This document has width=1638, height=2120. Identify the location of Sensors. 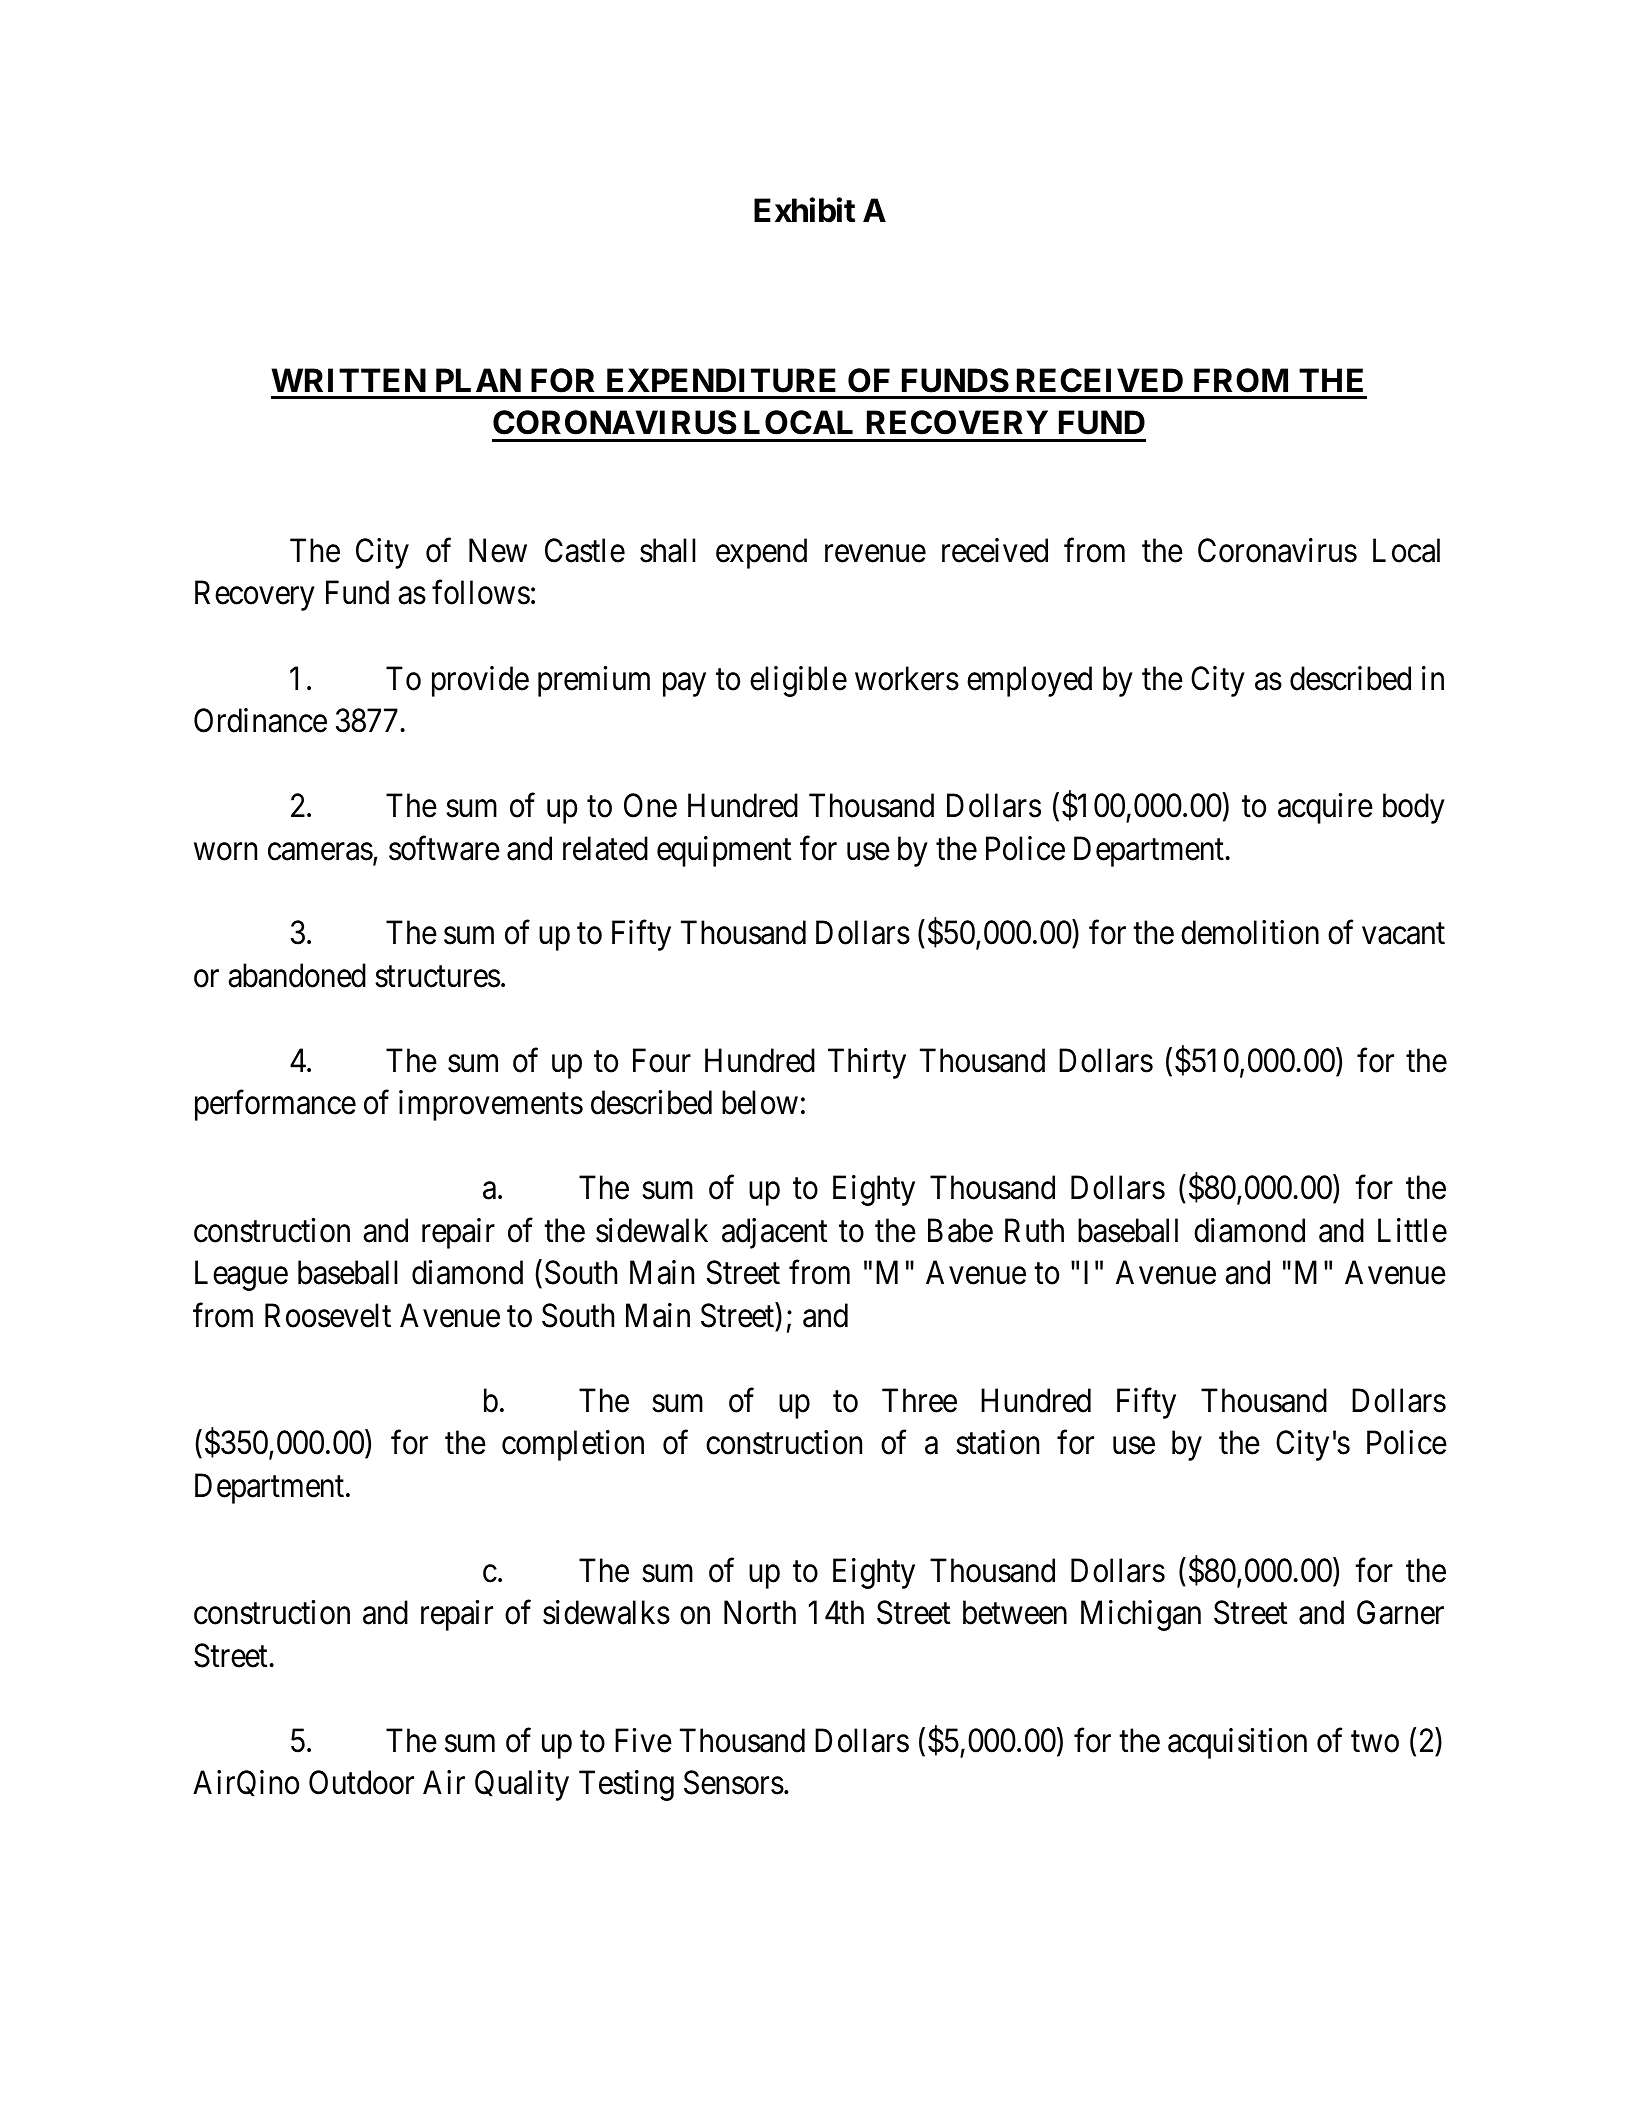
(734, 1782).
